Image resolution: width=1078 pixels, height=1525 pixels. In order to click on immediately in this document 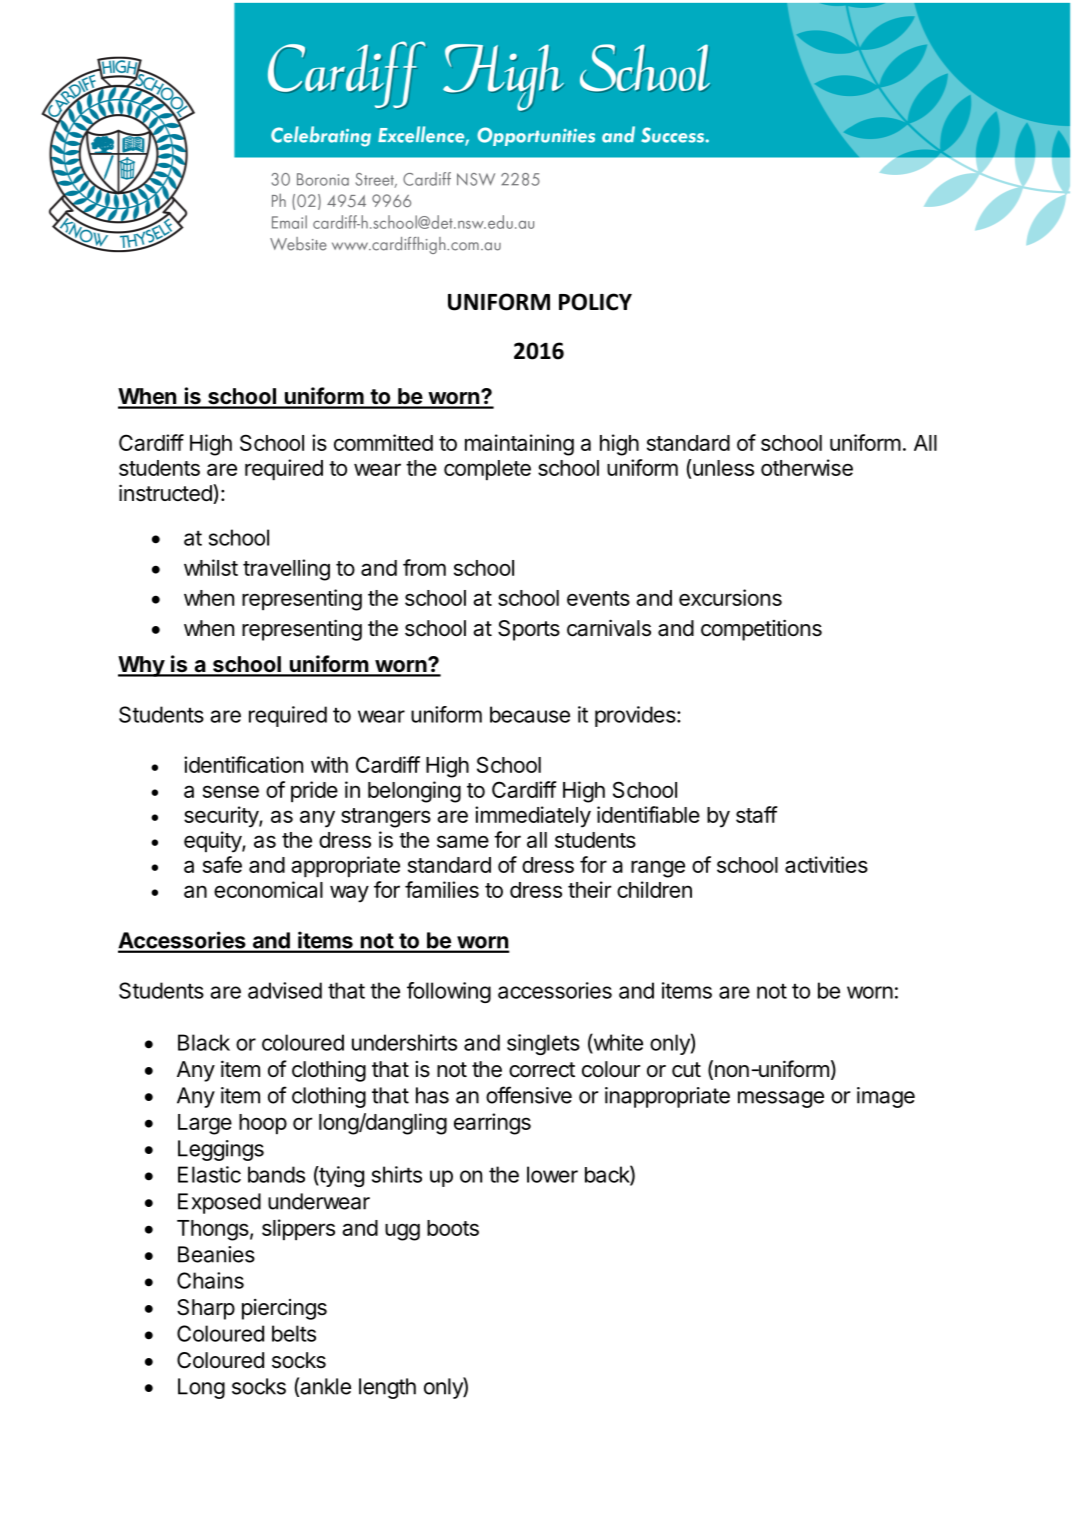, I will do `click(533, 817)`.
